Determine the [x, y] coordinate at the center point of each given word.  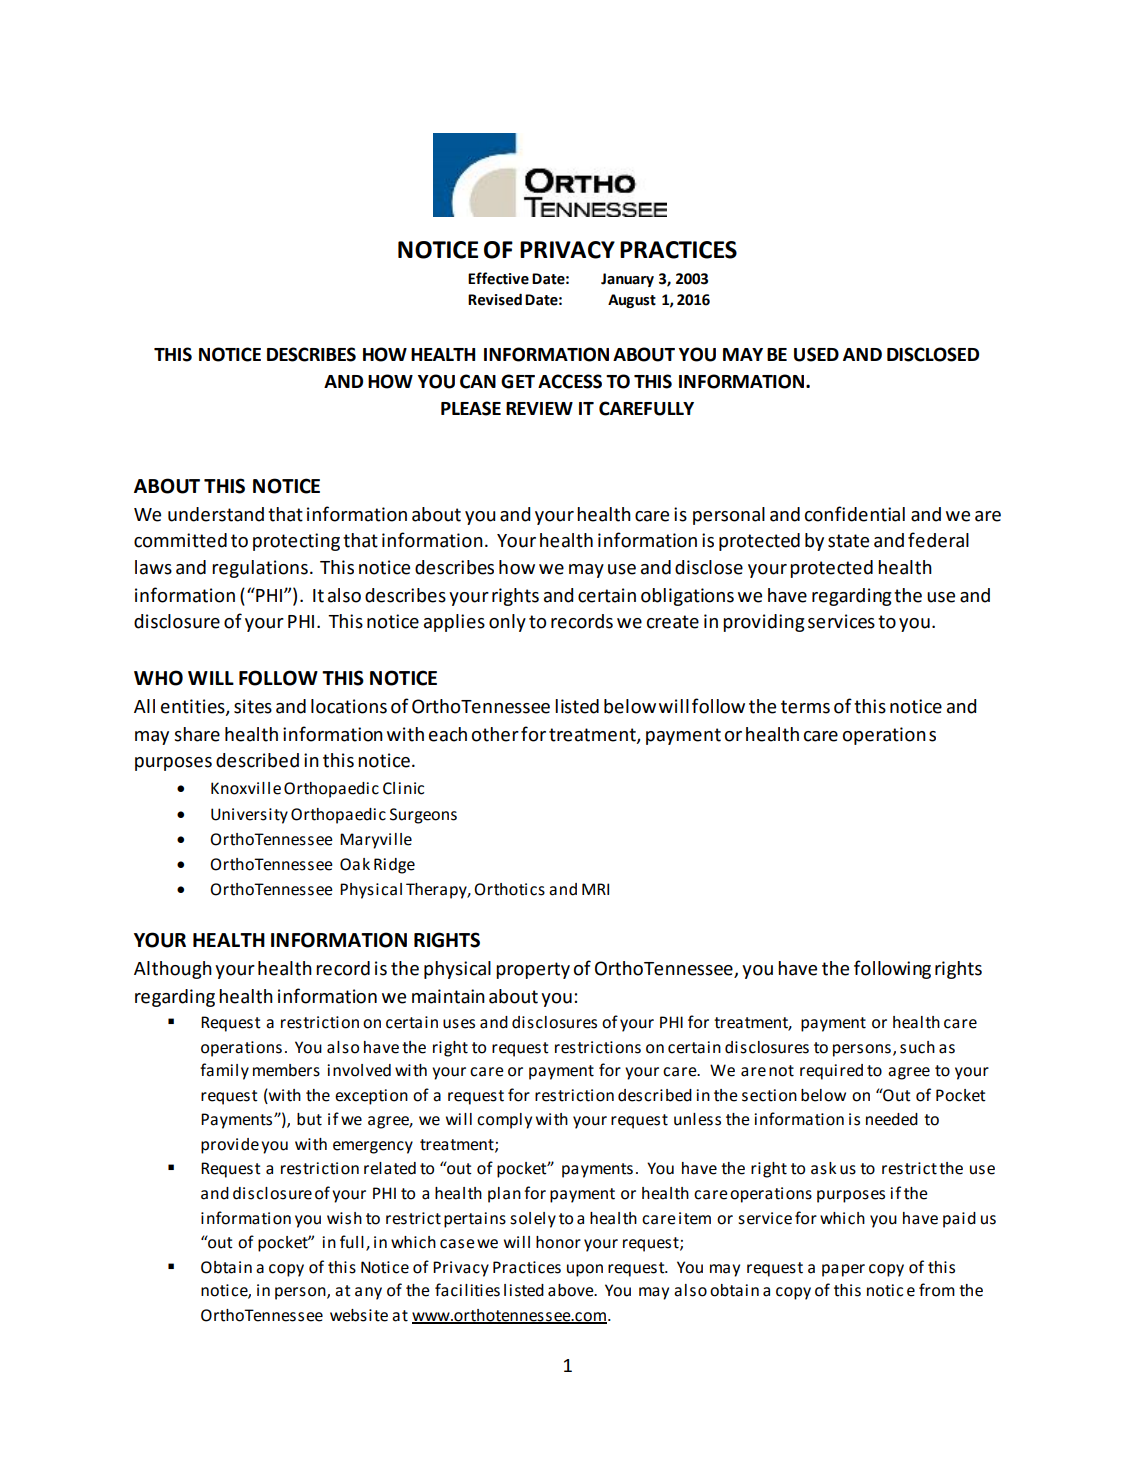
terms [805, 707]
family [224, 1071]
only [507, 623]
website [359, 1315]
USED [816, 354]
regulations [260, 569]
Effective [498, 278]
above [572, 1290]
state [848, 541]
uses [459, 1024]
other [495, 734]
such [917, 1047]
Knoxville [246, 788]
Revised [495, 299]
